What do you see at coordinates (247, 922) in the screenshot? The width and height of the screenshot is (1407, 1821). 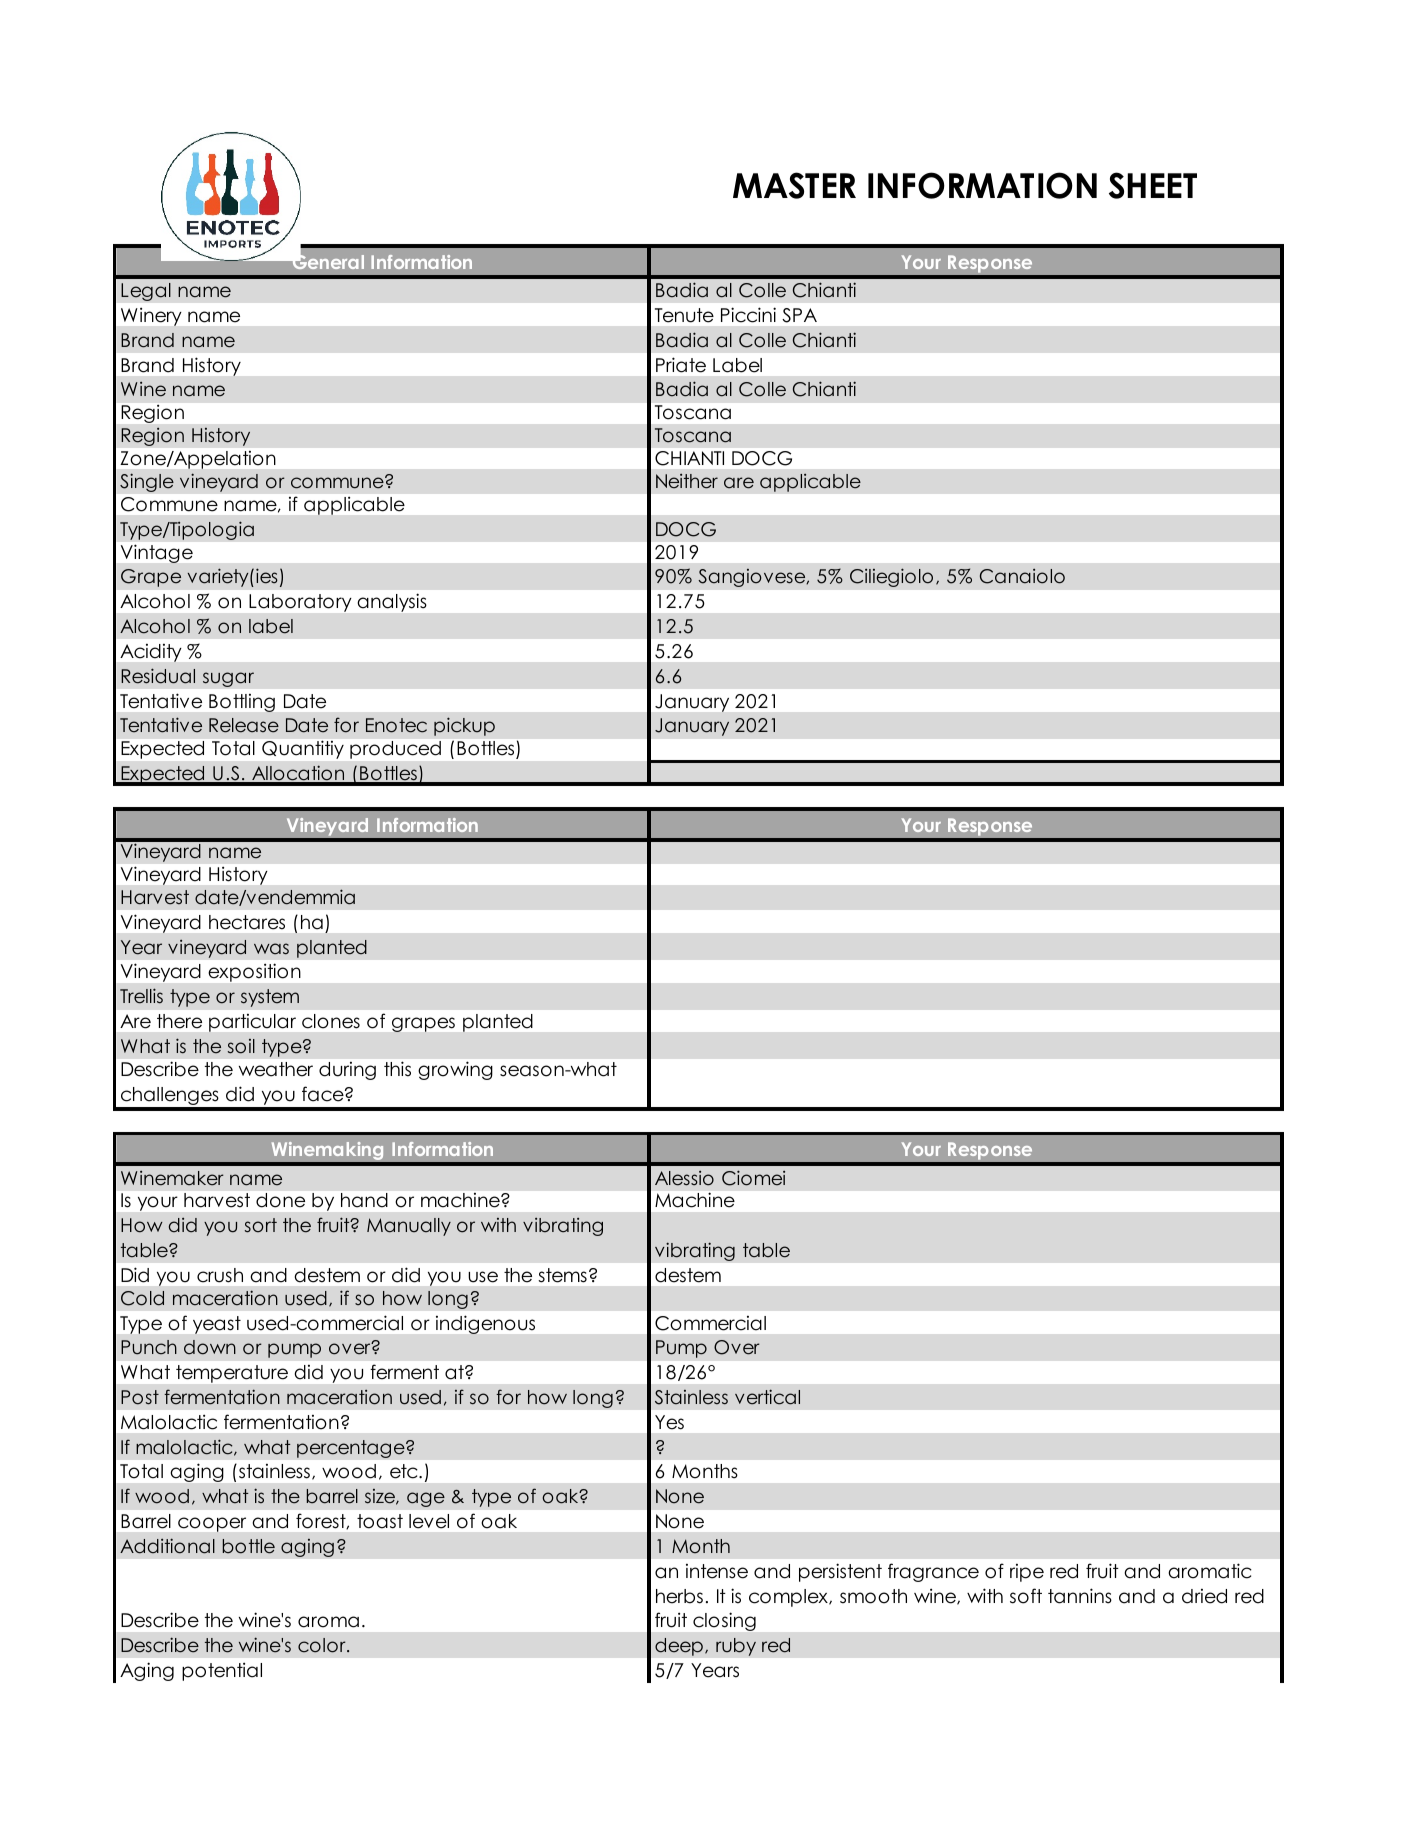 I see `hectares` at bounding box center [247, 922].
